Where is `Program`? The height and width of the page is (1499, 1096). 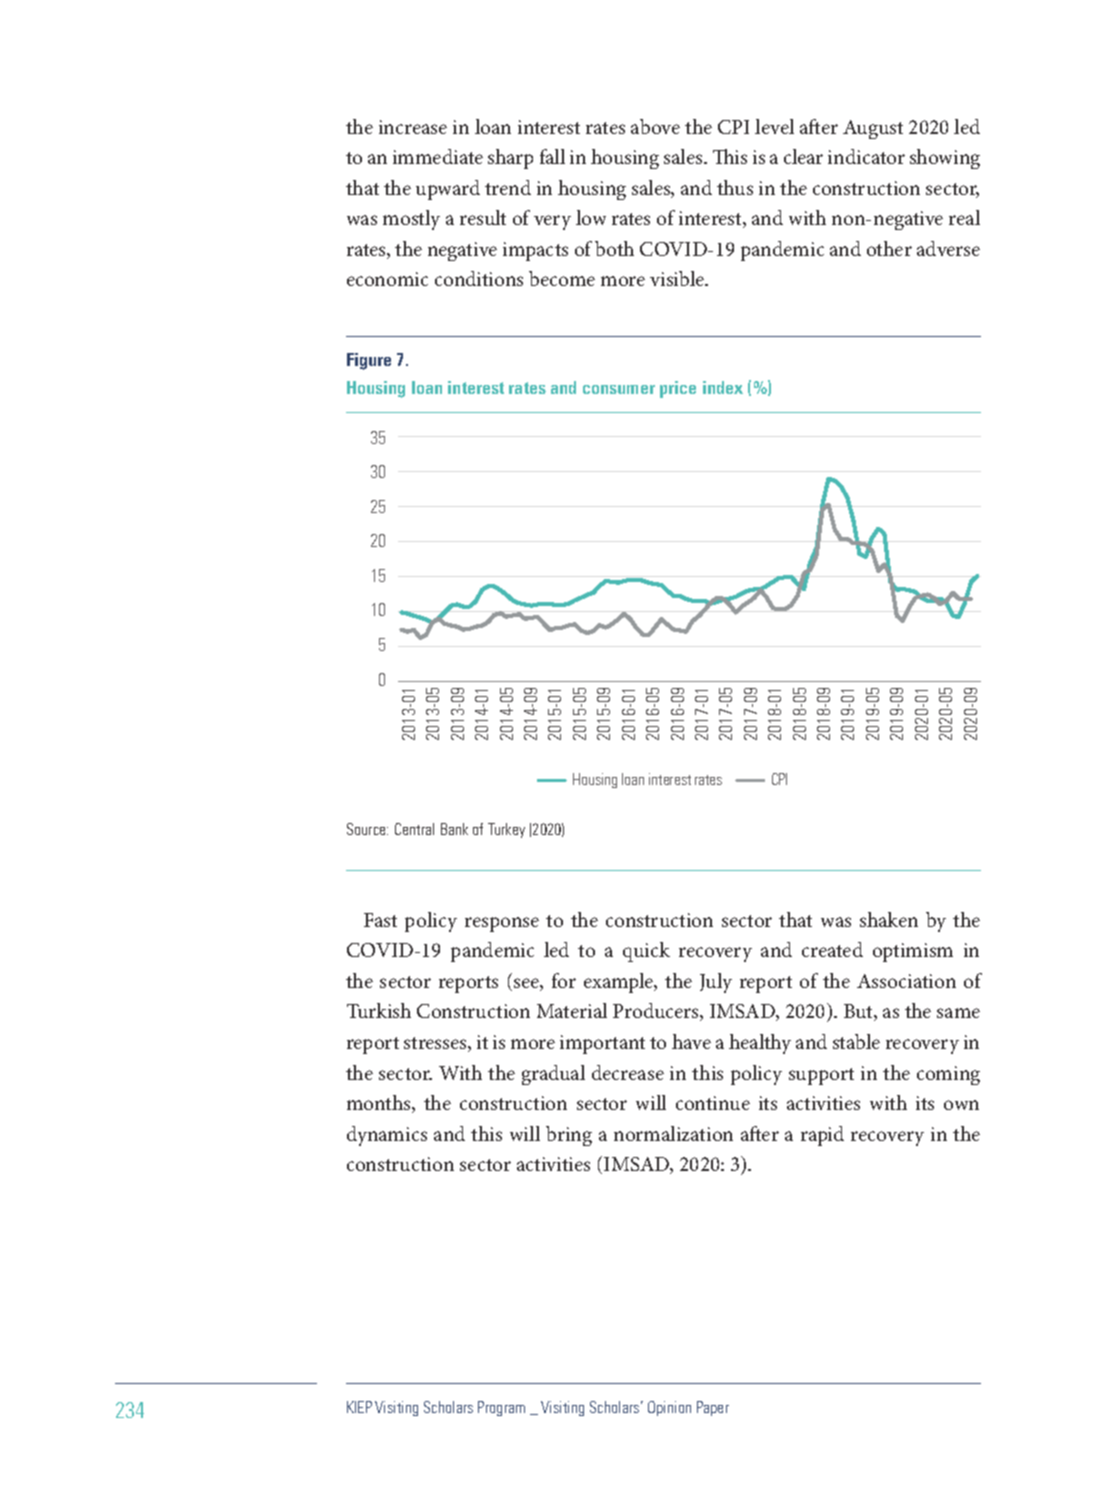
Program is located at coordinates (501, 1408).
